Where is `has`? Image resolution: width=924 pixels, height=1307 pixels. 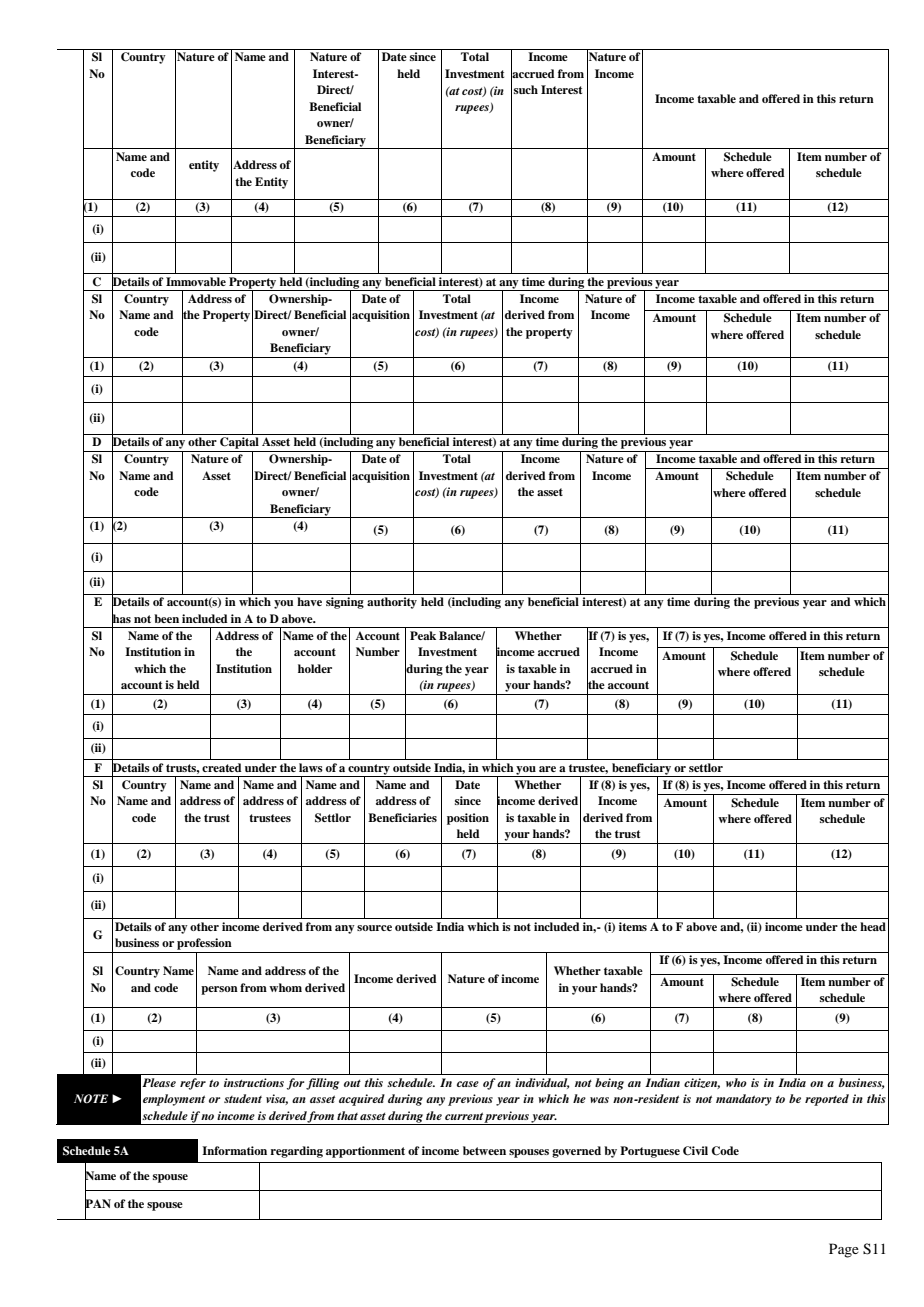 has is located at coordinates (121, 618).
